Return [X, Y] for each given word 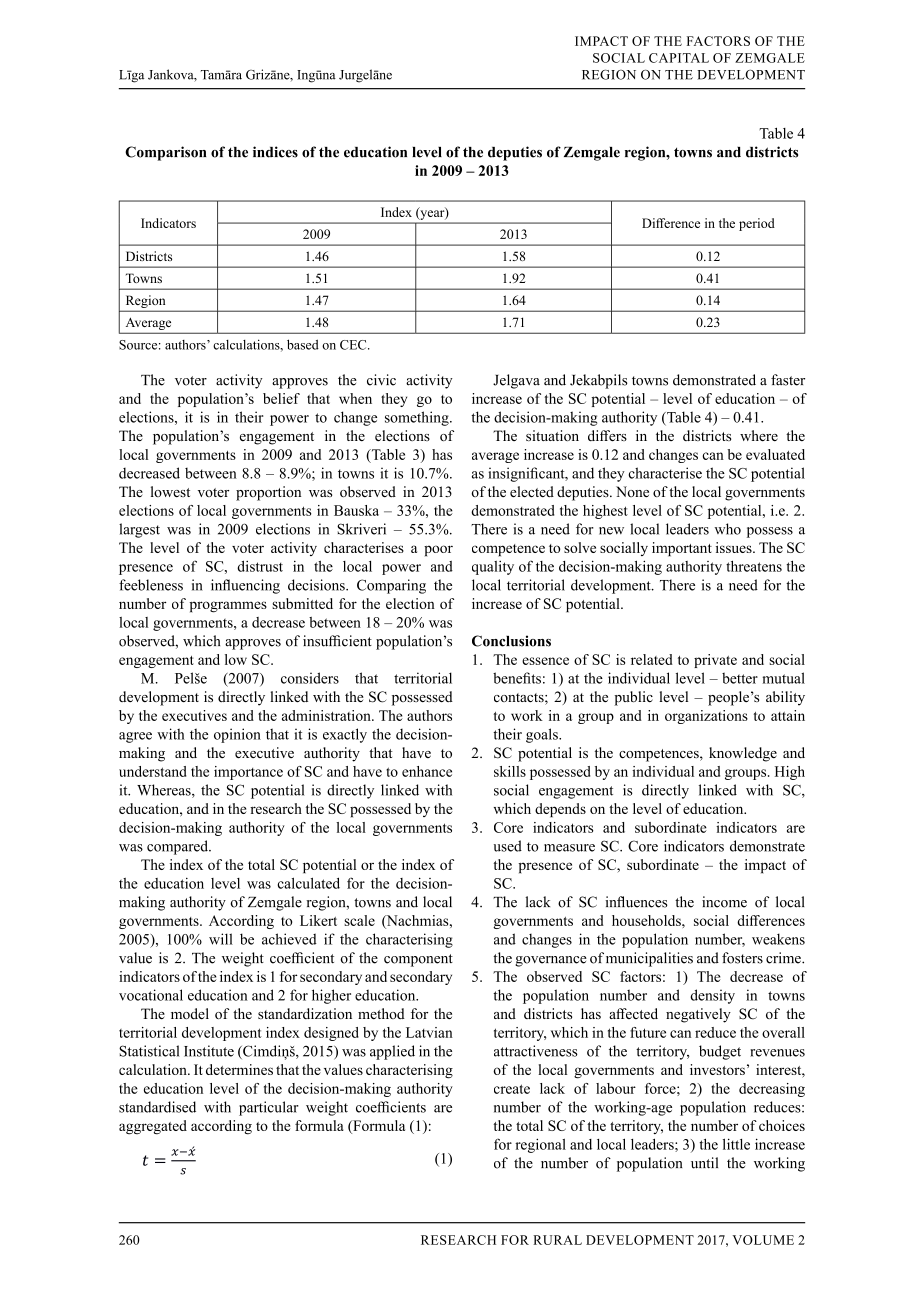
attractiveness [536, 1051]
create [512, 1089]
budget [720, 1052]
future [648, 1032]
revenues [777, 1053]
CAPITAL [679, 58]
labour [616, 1088]
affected [633, 1013]
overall [783, 1032]
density [712, 996]
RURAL [557, 1240]
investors [717, 1069]
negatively [698, 1015]
